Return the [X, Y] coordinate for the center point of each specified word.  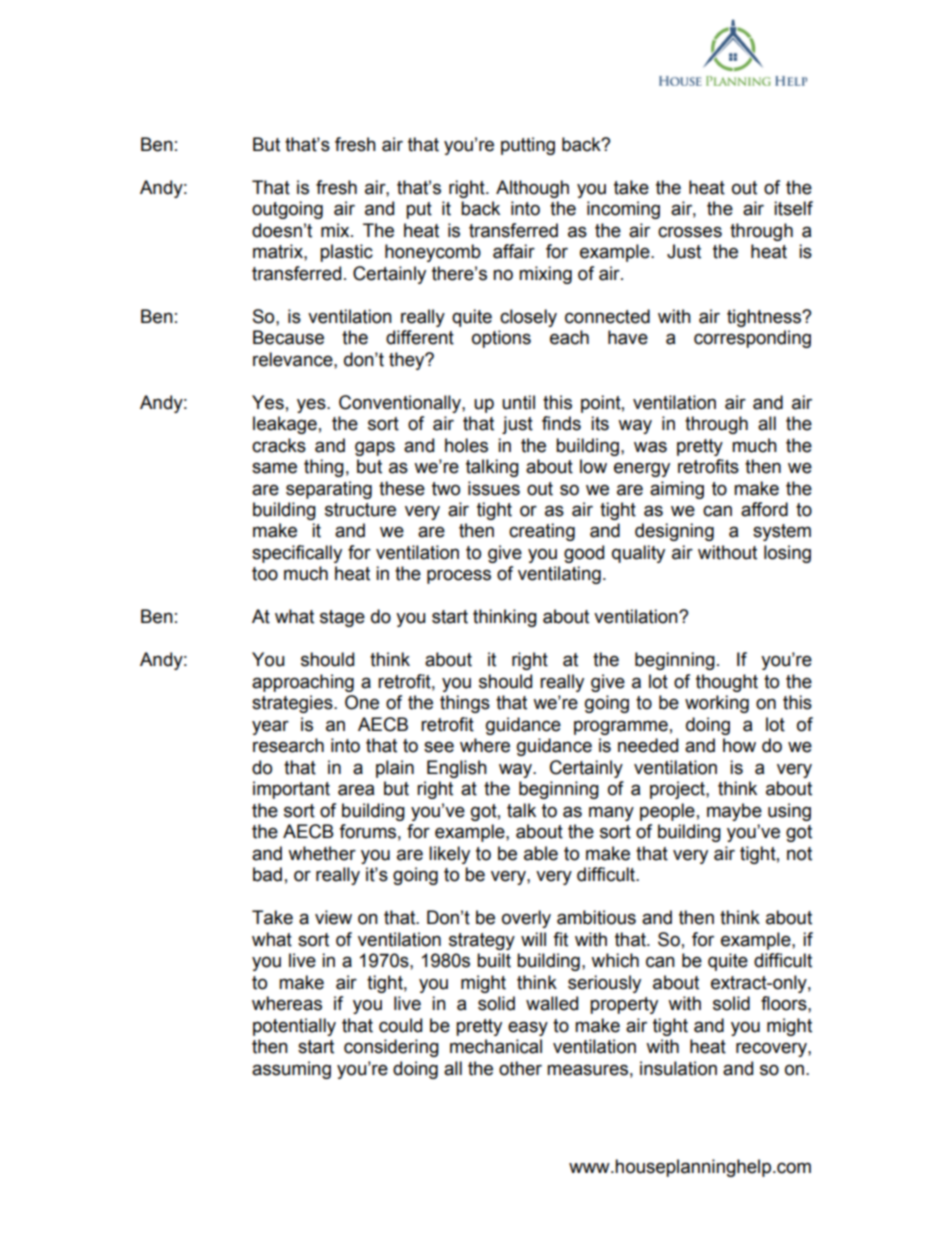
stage [342, 618]
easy [528, 1028]
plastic [346, 253]
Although [532, 189]
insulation [678, 1068]
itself [793, 208]
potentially [294, 1027]
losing [787, 554]
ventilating [559, 575]
